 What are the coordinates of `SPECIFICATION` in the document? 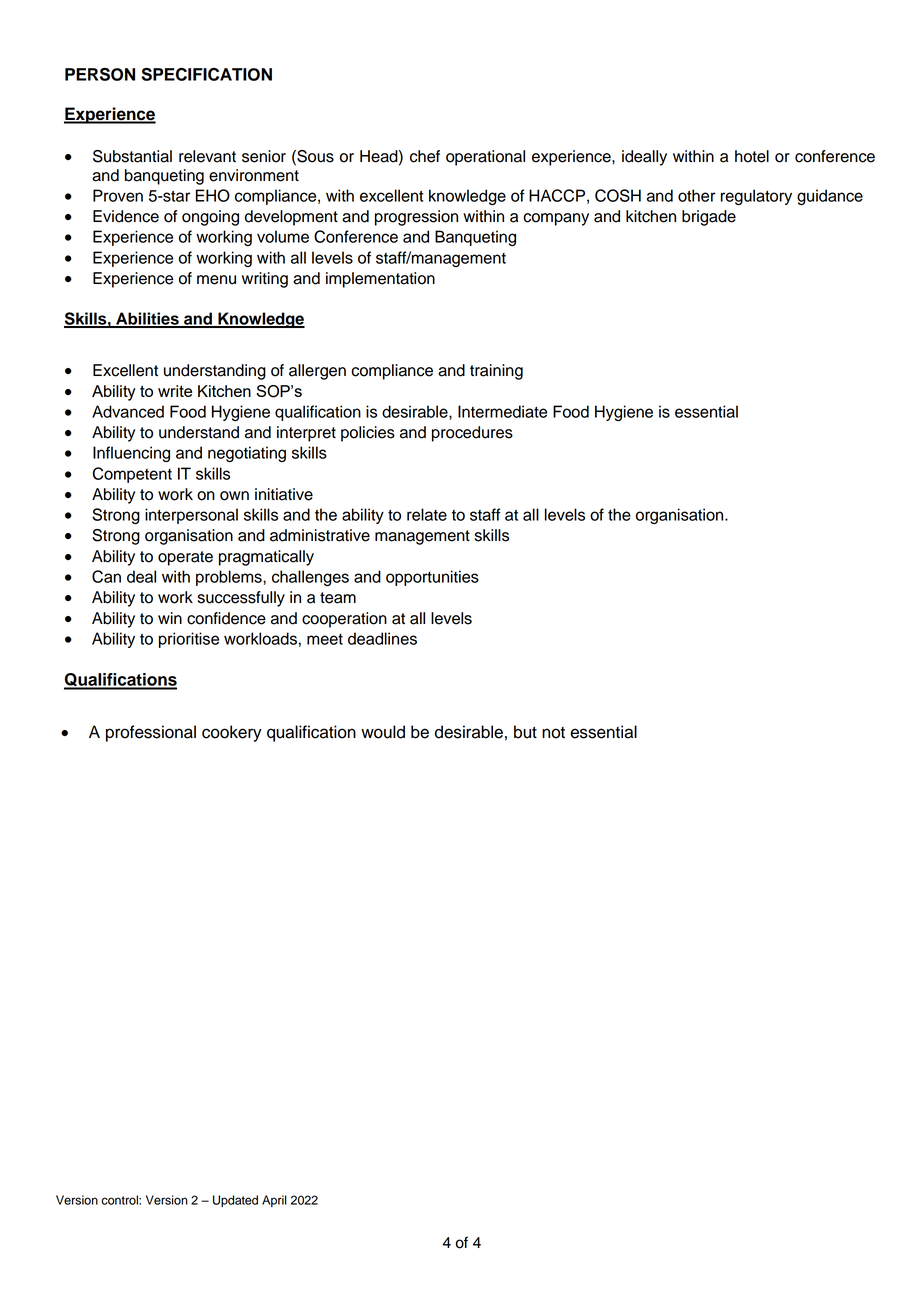 It's located at (206, 74).
